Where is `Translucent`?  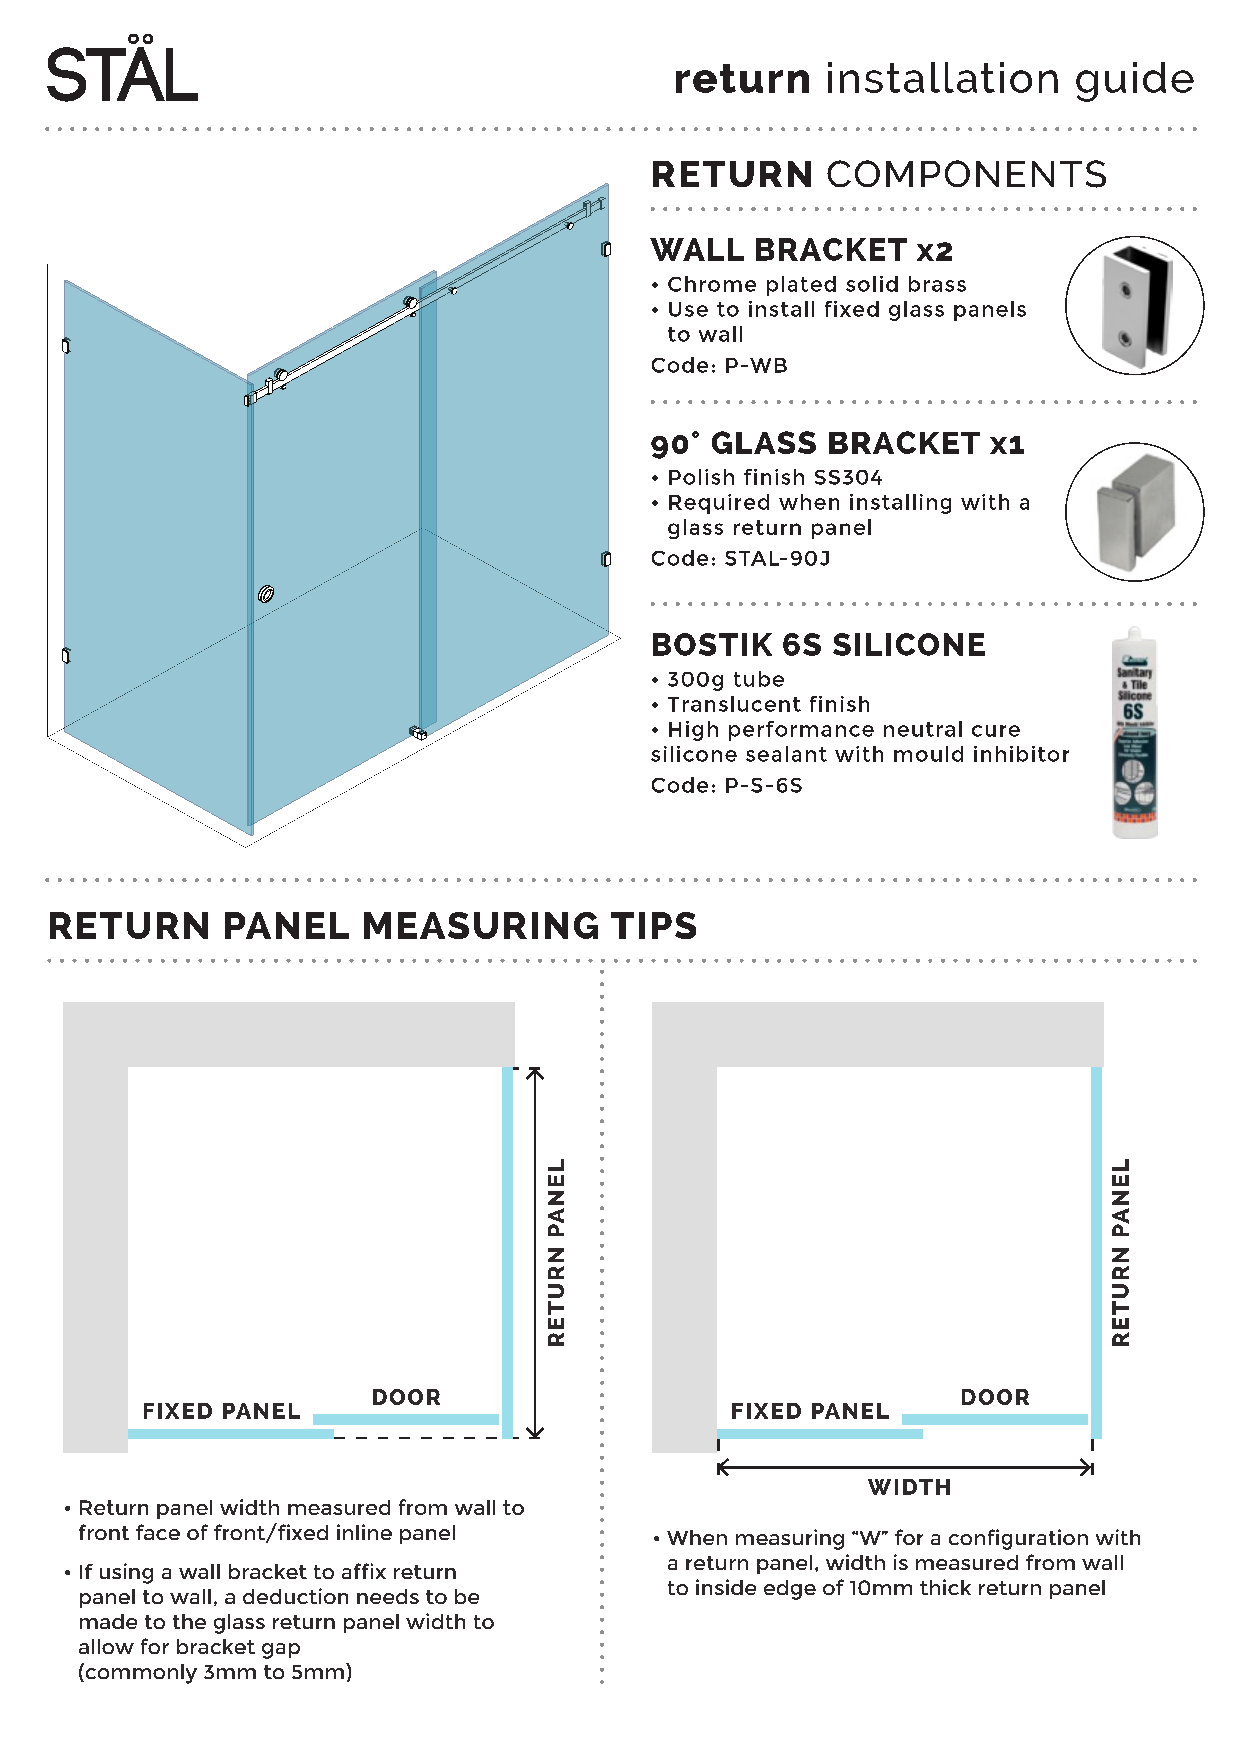
Translucent is located at coordinates (734, 704).
